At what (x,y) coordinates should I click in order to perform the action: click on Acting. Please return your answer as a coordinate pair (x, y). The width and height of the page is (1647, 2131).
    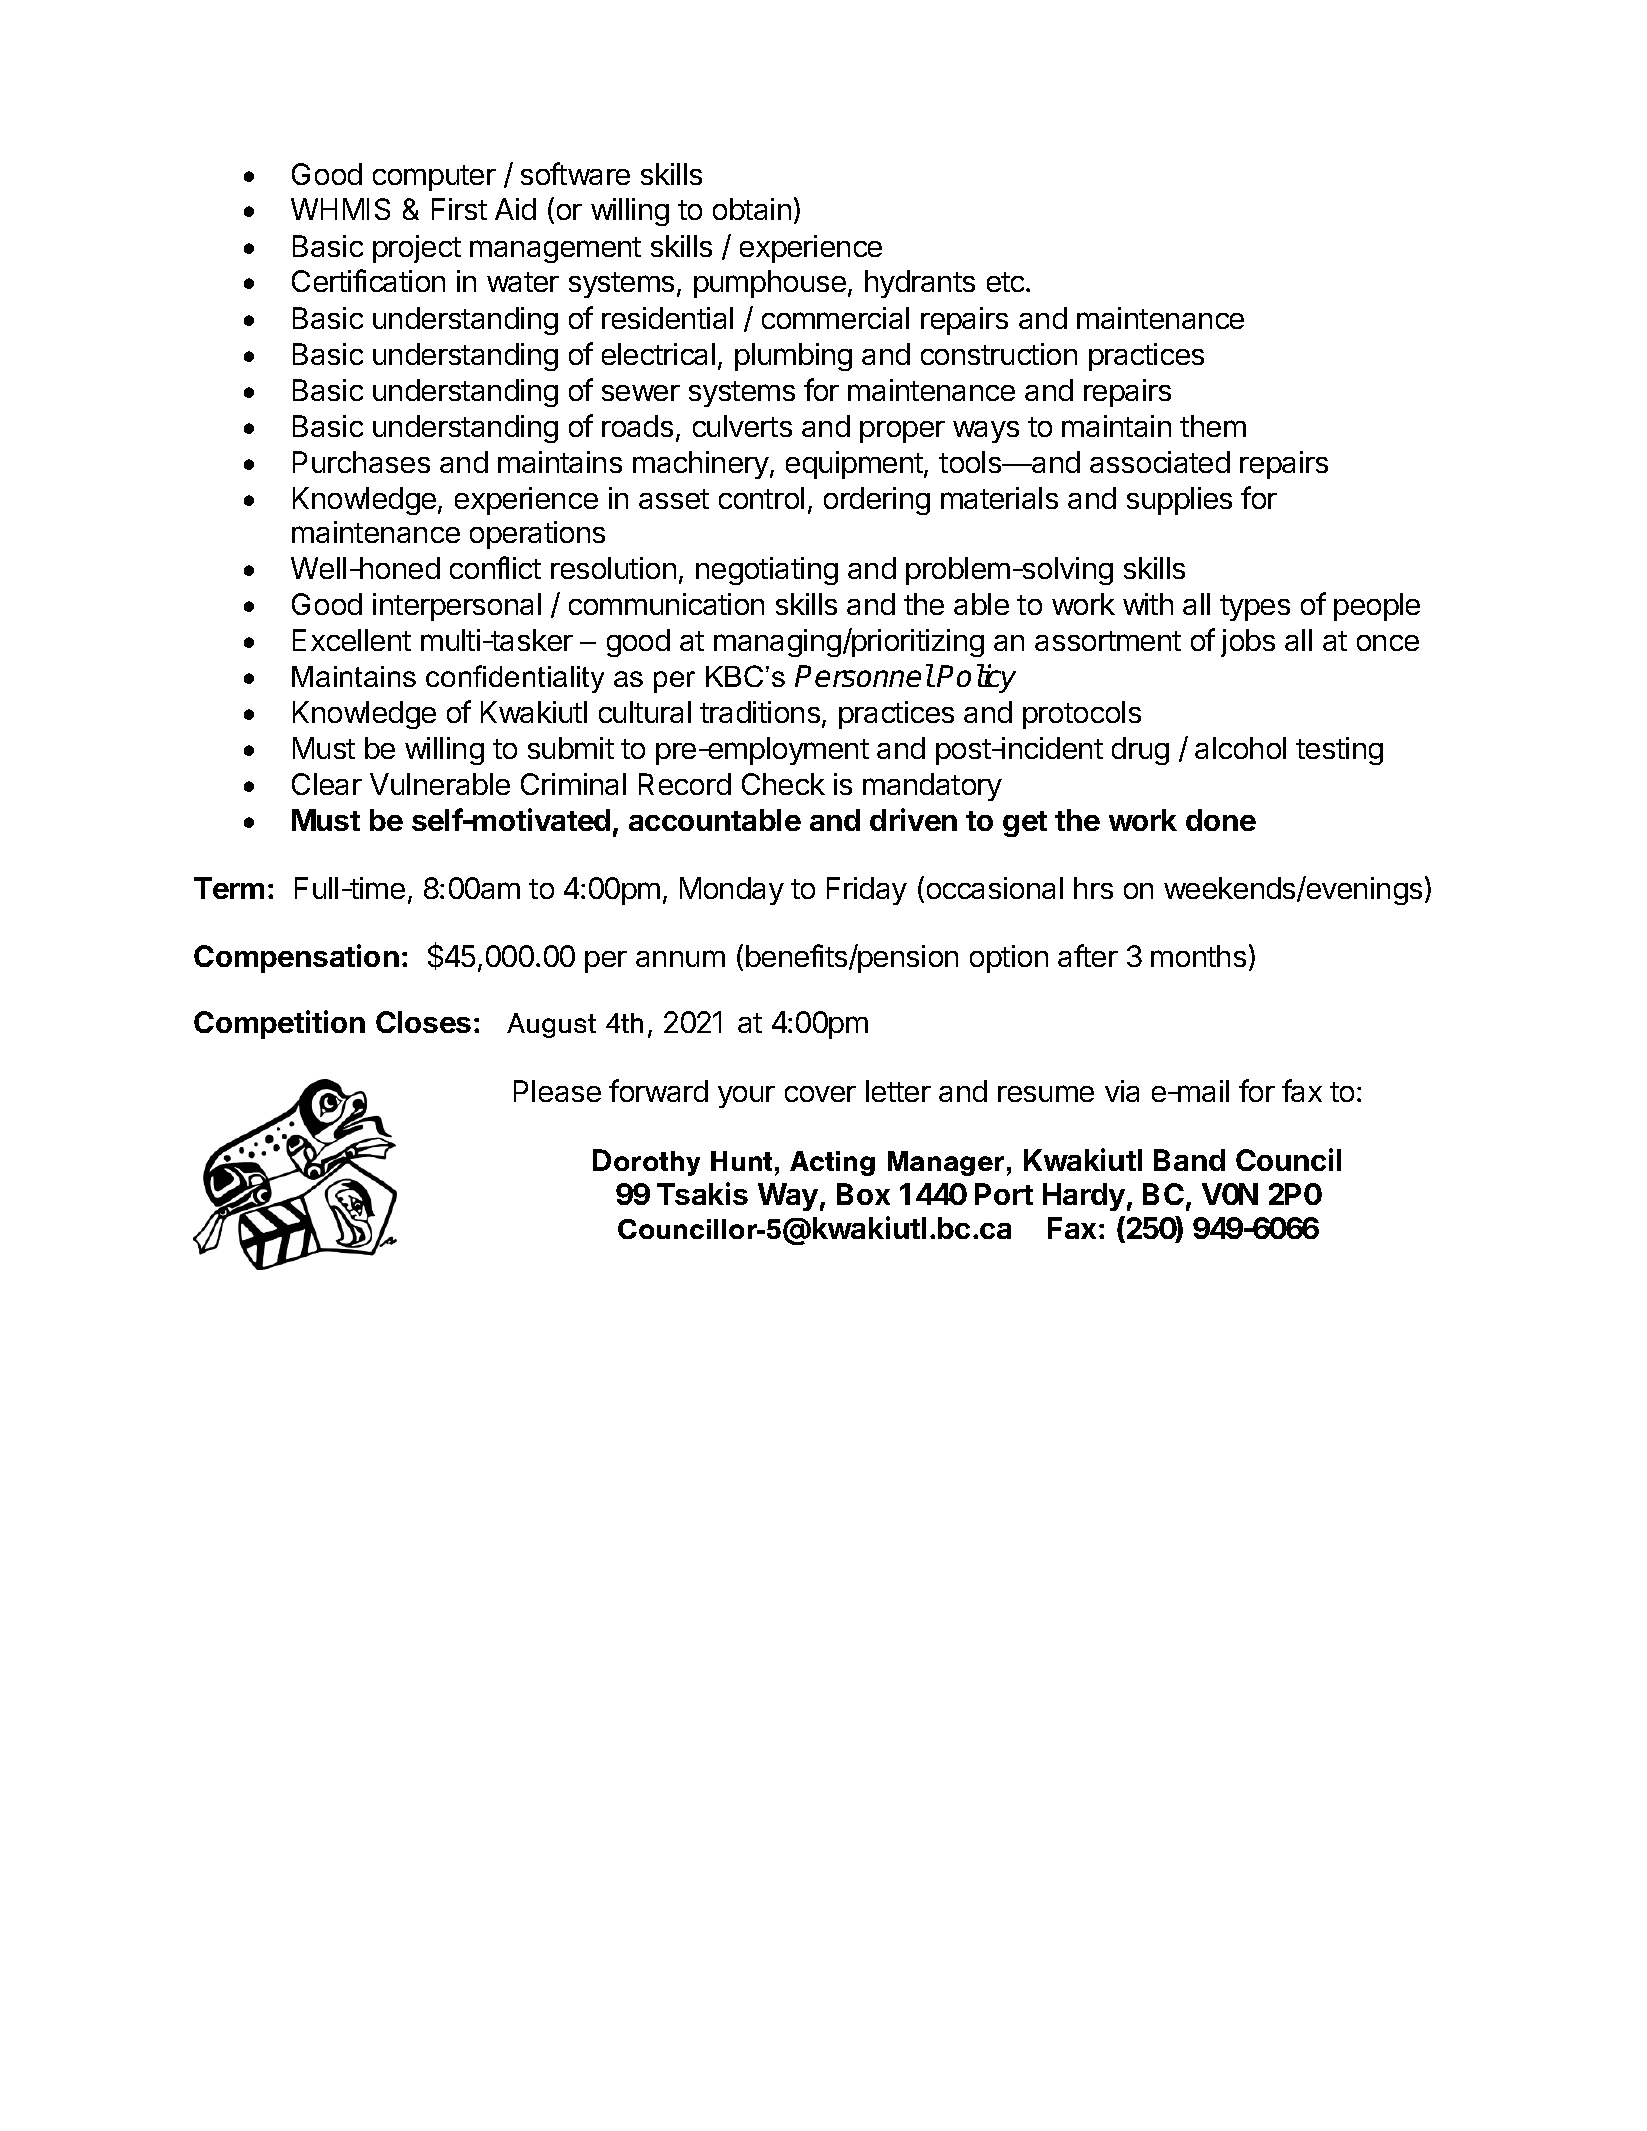
    Looking at the image, I should click on (832, 1163).
